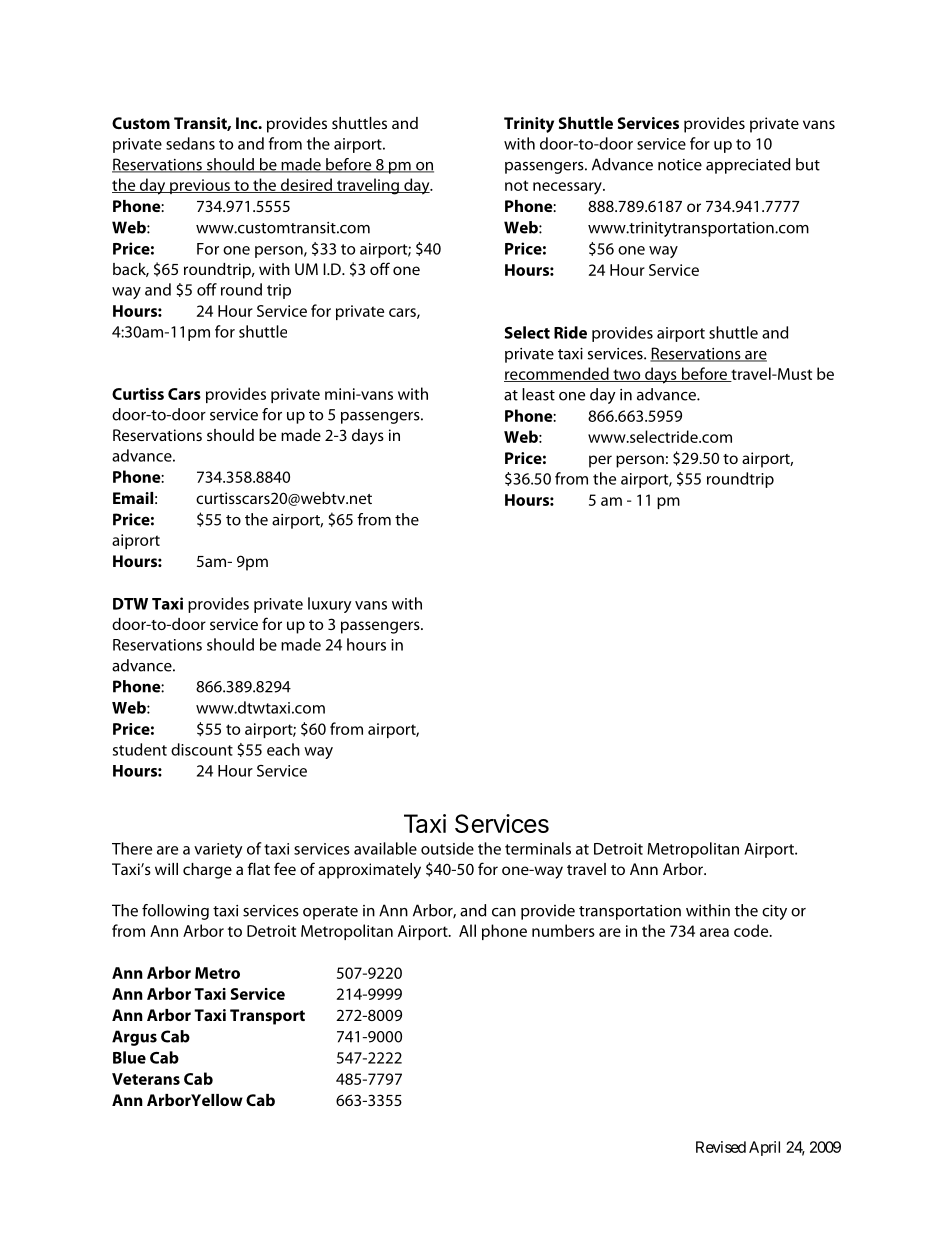 The height and width of the page is (1233, 952). I want to click on necessary, so click(568, 188).
